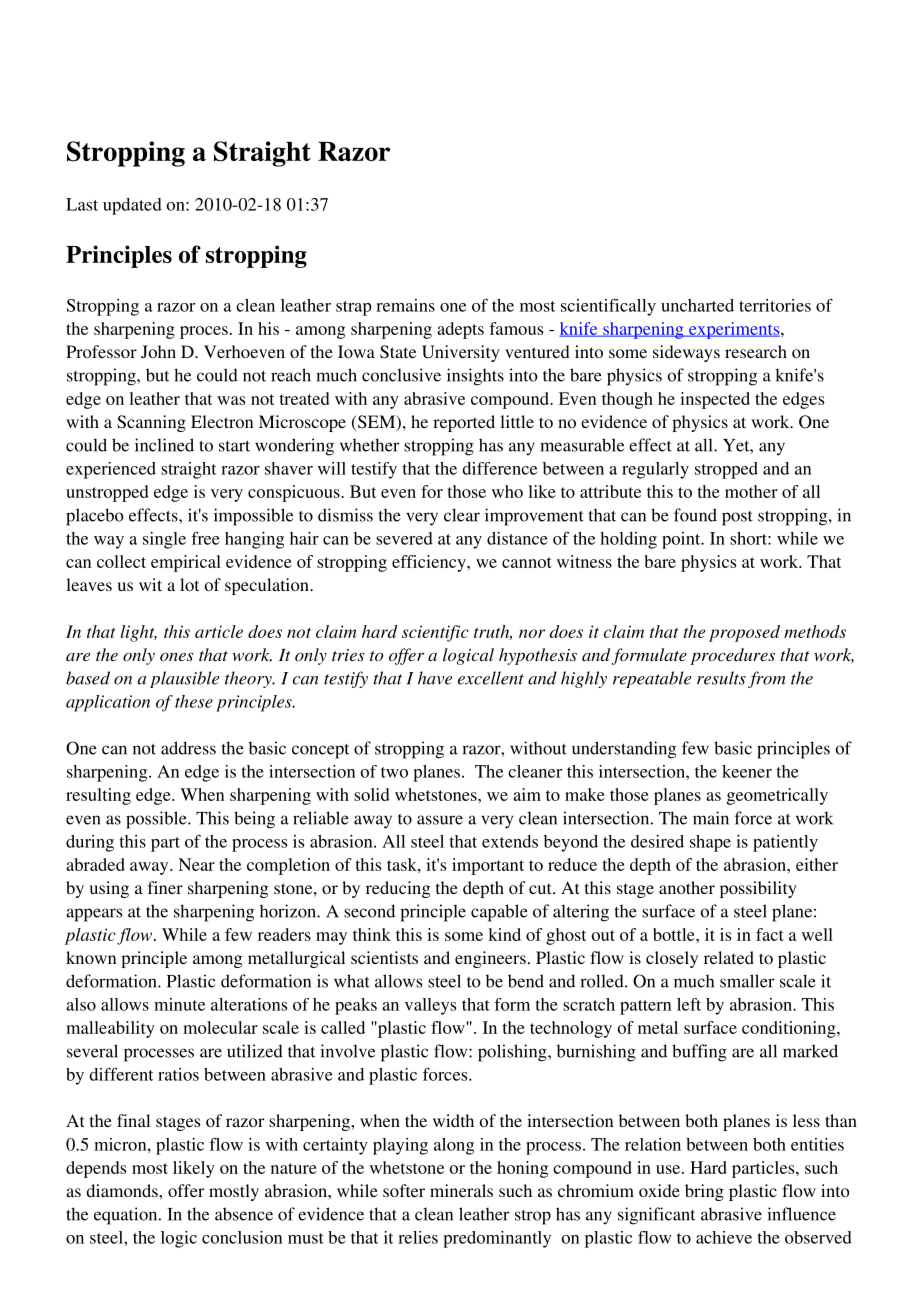  Describe the element at coordinates (767, 679) in the screenshot. I see `from` at that location.
